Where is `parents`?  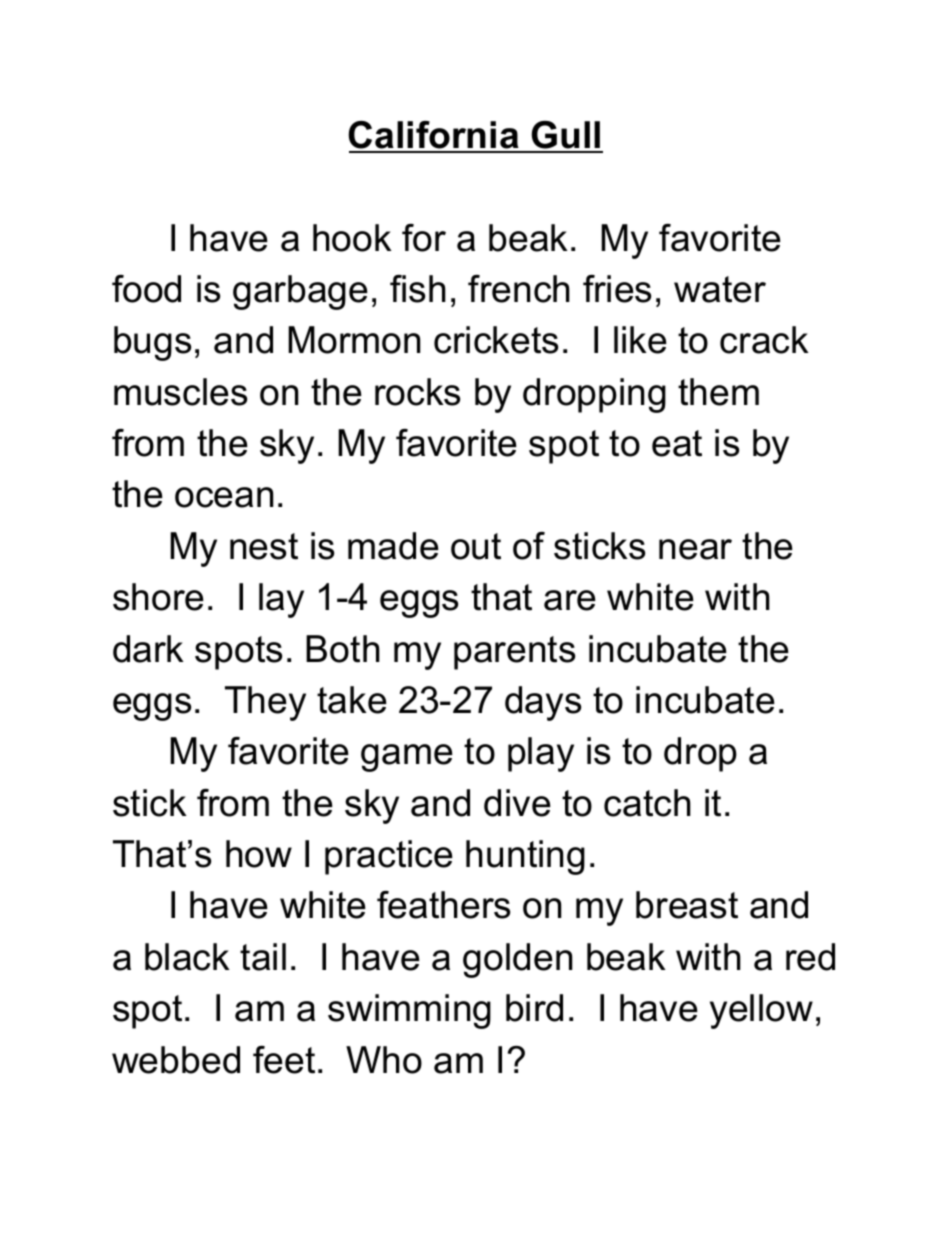 parents is located at coordinates (514, 653).
